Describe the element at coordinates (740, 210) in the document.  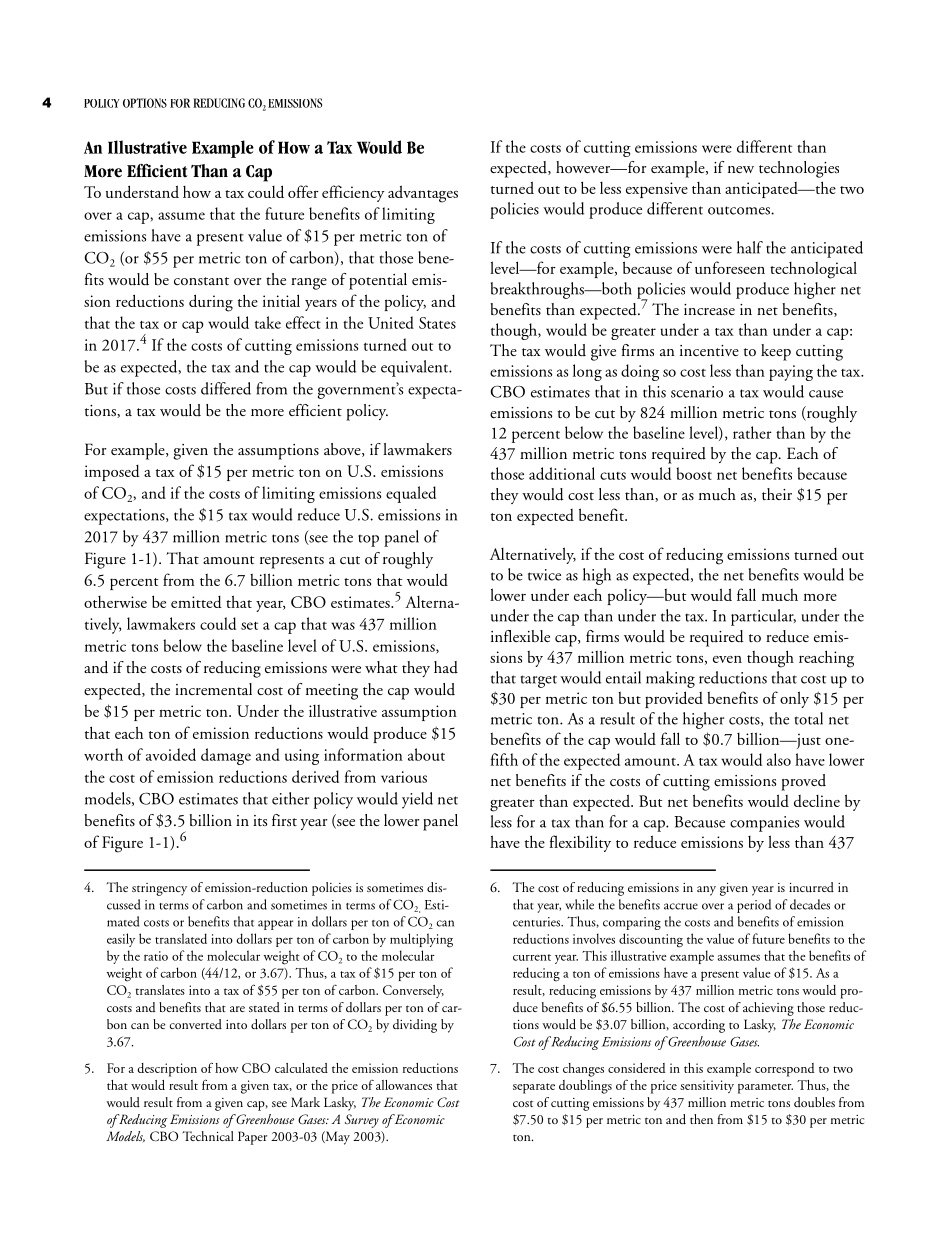
I see `outcomes` at that location.
